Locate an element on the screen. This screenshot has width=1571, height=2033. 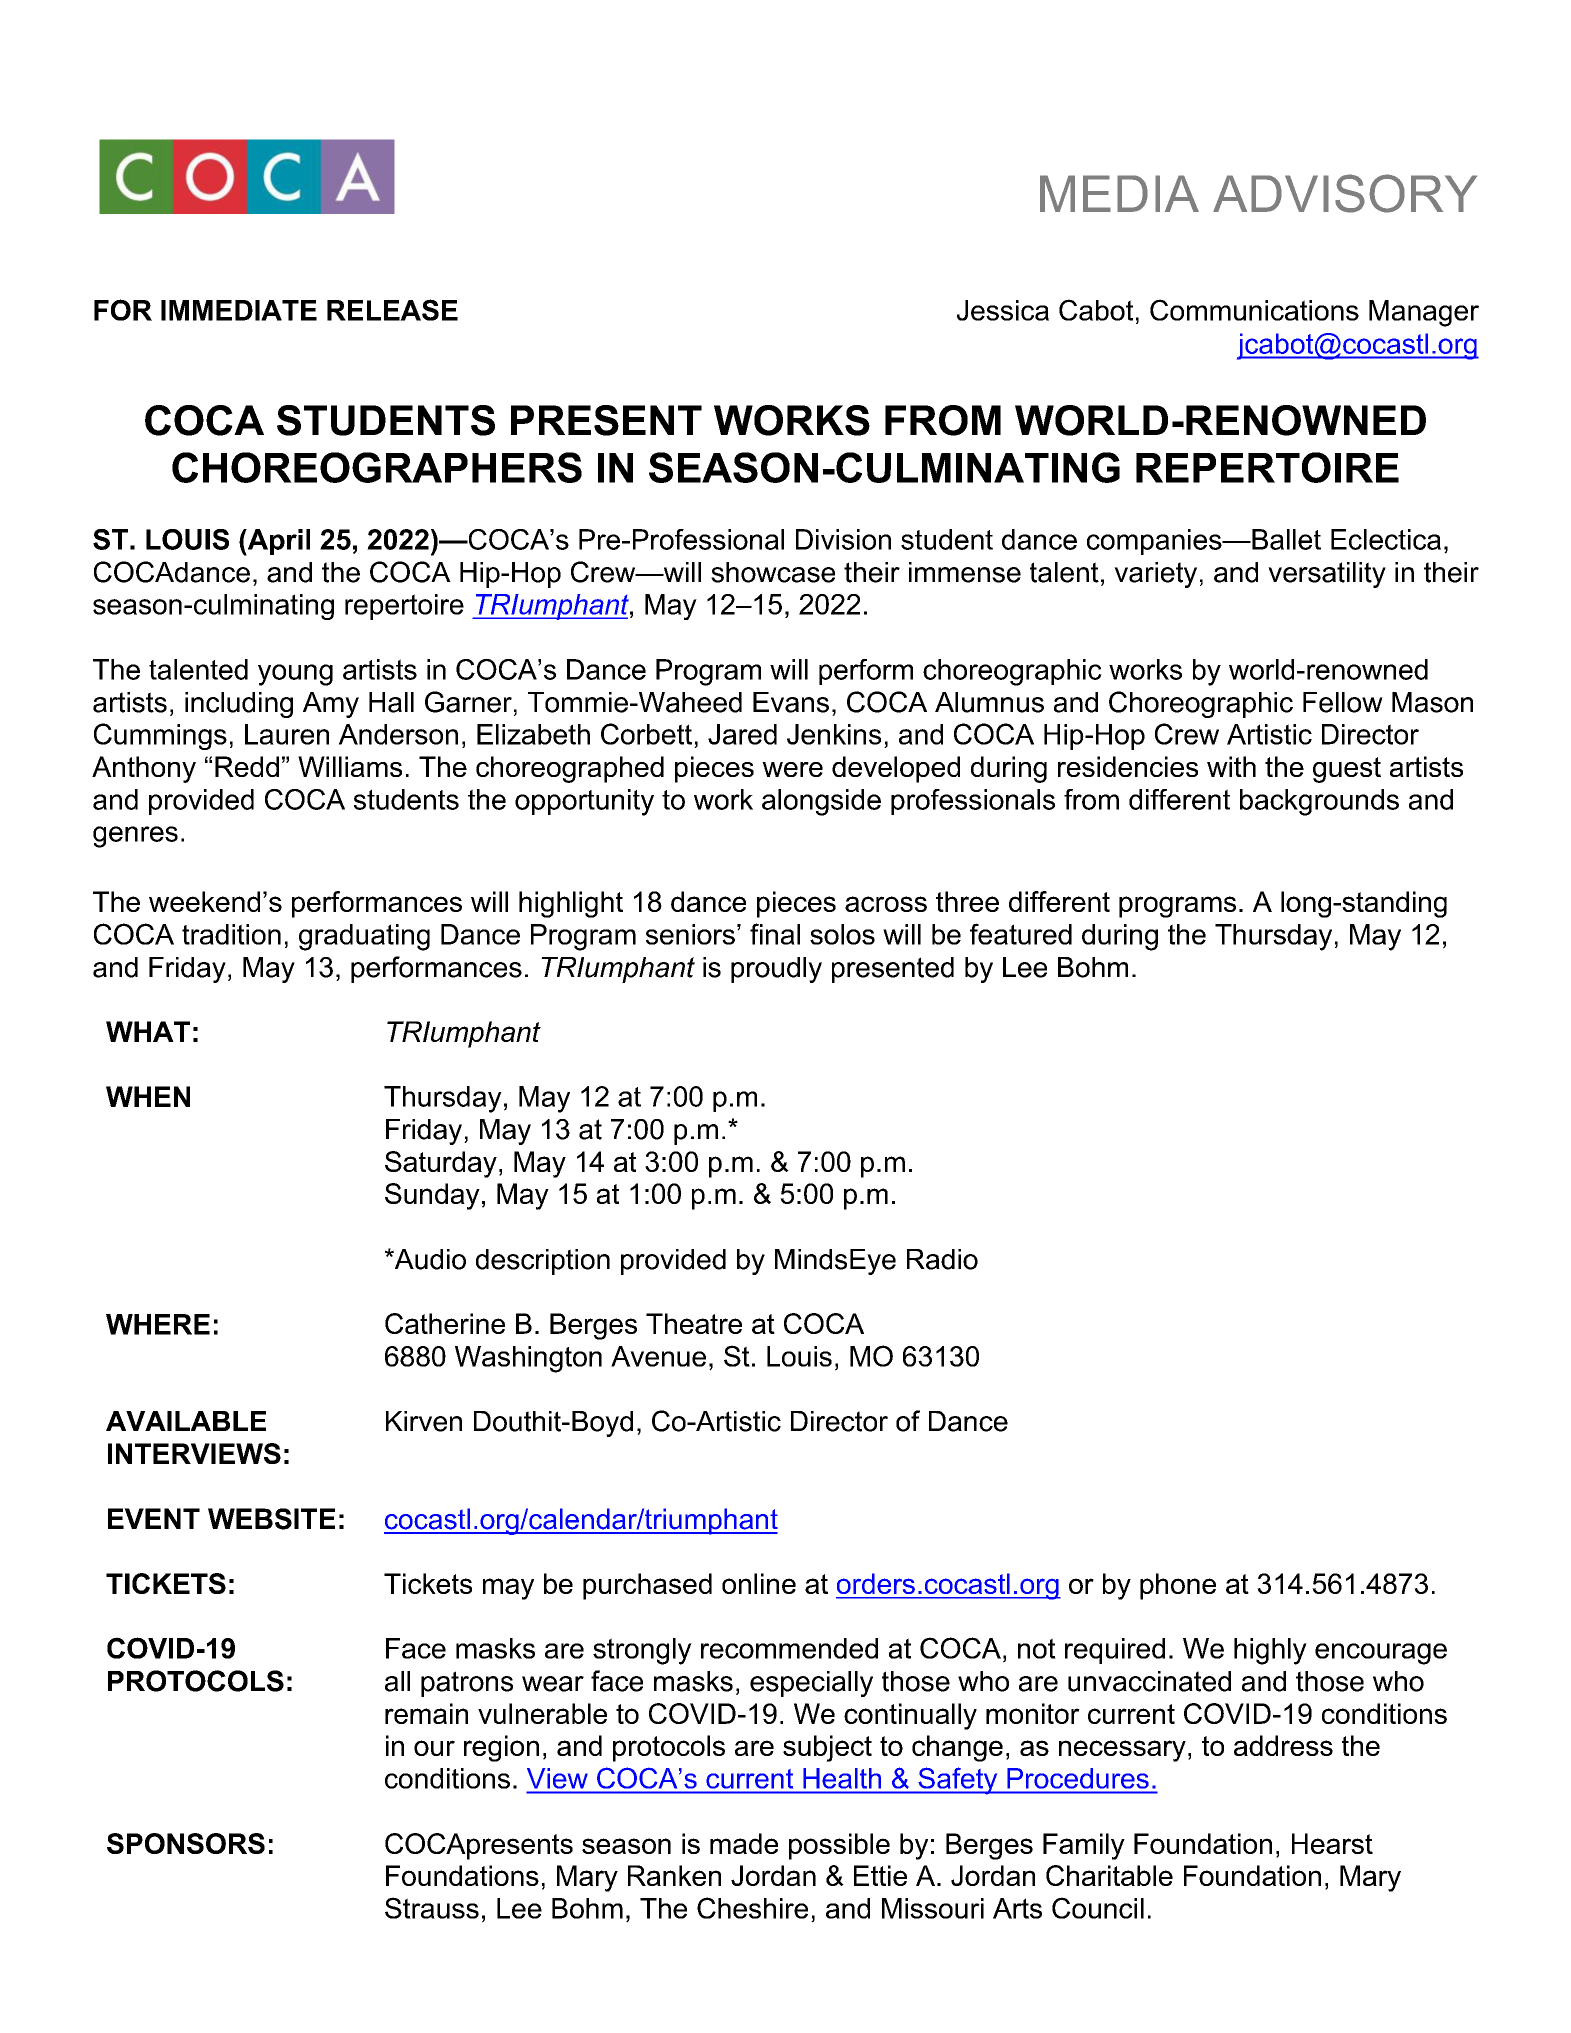
SPONSORS is located at coordinates (186, 1843).
